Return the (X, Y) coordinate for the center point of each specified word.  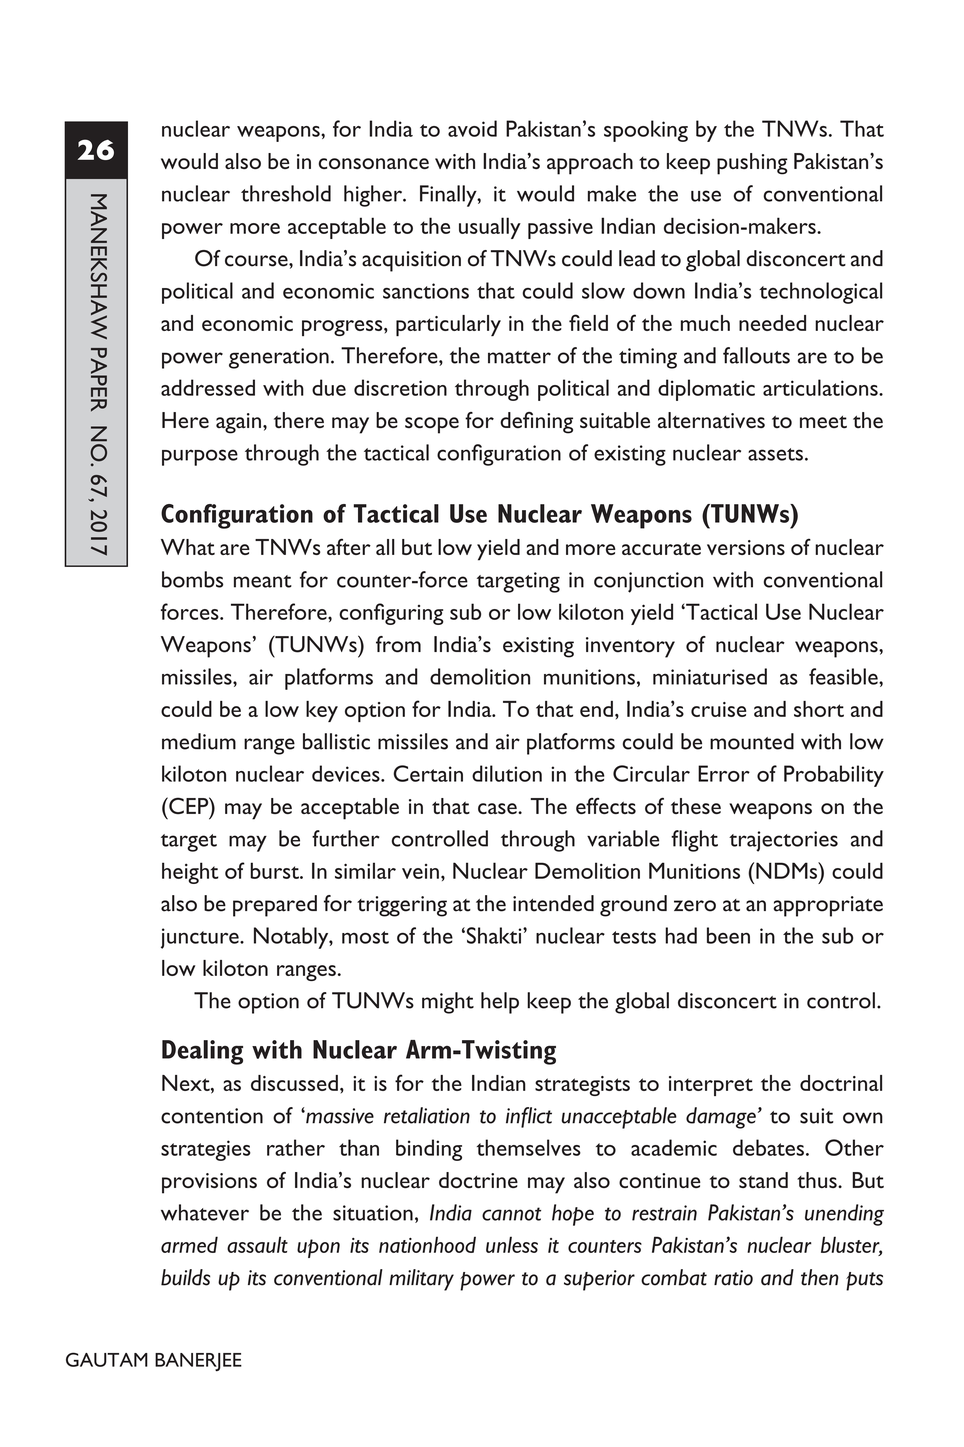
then (820, 1277)
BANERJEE (198, 1362)
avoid (472, 128)
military (421, 1280)
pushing (752, 164)
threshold (286, 193)
